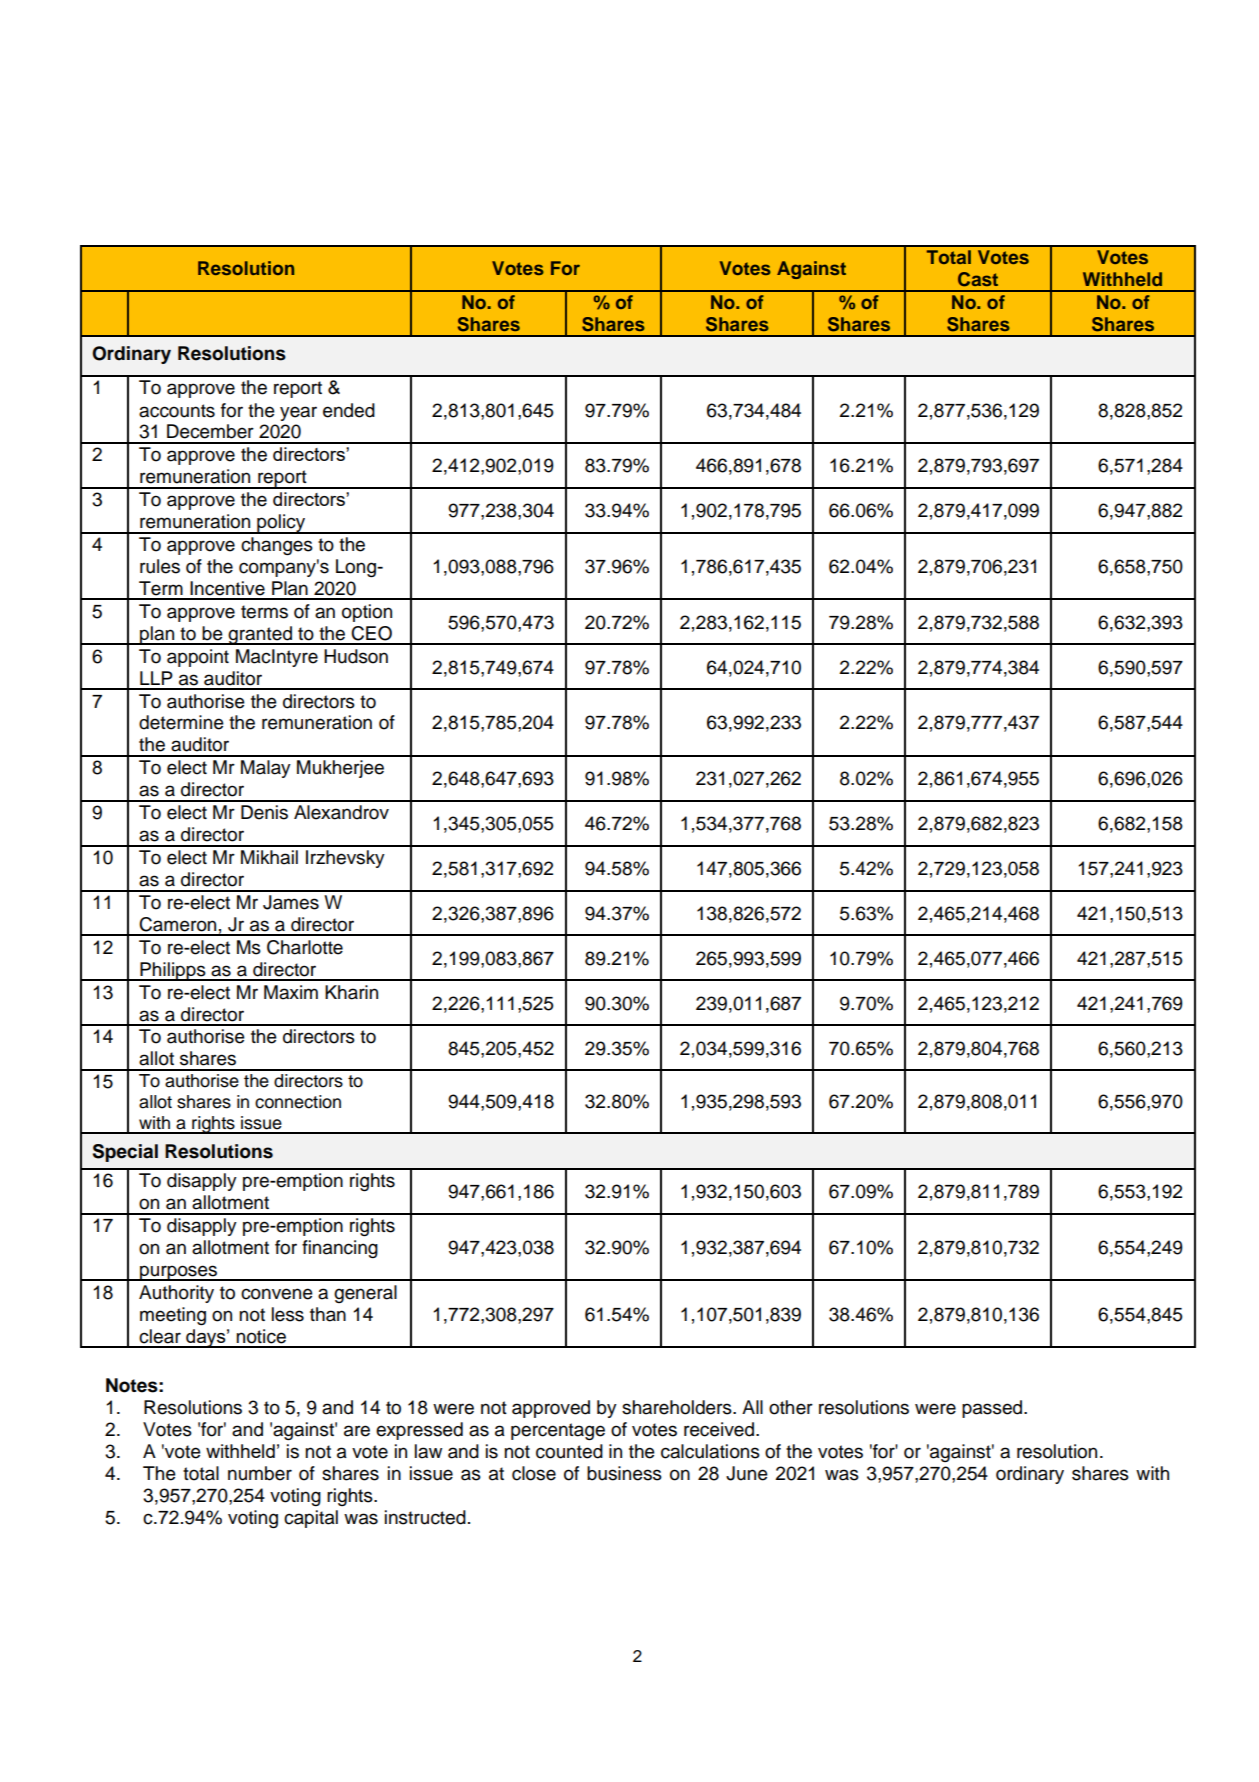 The height and width of the document is (1782, 1259). I want to click on ended, so click(349, 410).
